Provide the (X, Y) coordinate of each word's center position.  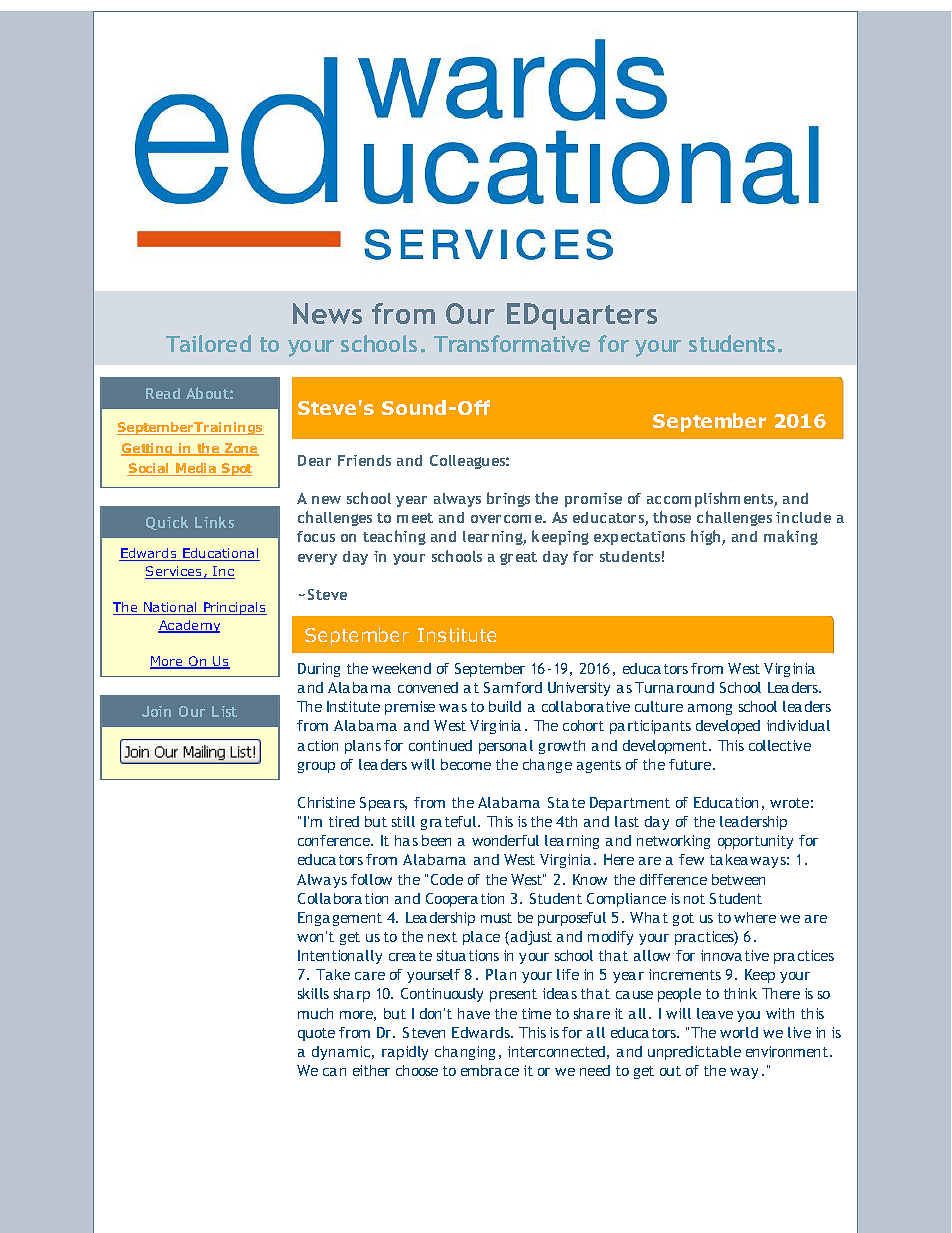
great (518, 558)
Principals (234, 608)
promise (593, 500)
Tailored (208, 343)
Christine (326, 802)
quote (316, 1034)
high (707, 537)
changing (465, 1053)
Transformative (512, 343)
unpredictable (694, 1053)
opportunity (755, 842)
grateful (448, 823)
